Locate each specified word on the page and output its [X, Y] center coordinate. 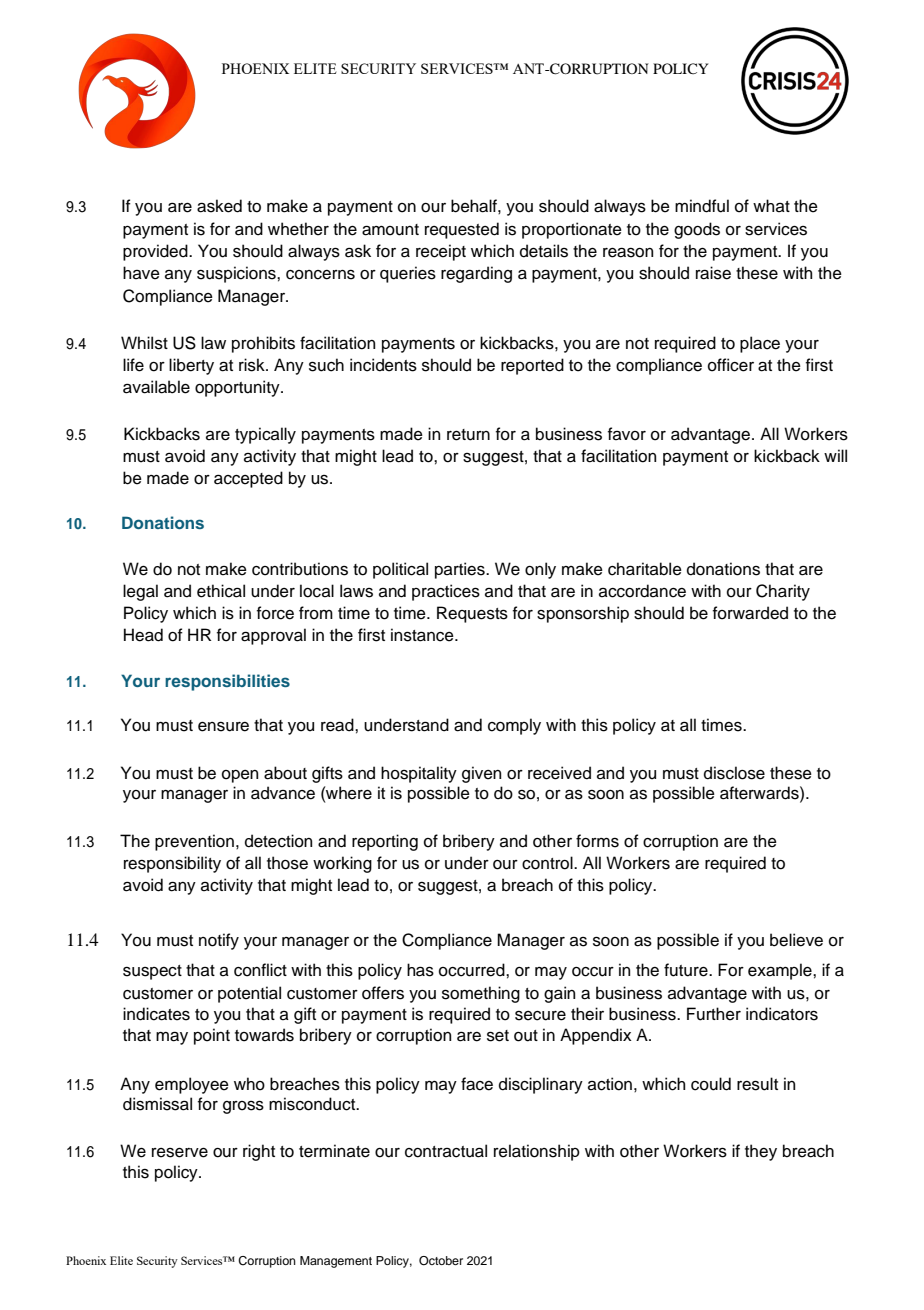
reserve [180, 1153]
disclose [734, 773]
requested [462, 230]
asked [219, 206]
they [761, 1152]
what [771, 206]
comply [514, 726]
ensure [223, 726]
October [441, 1261]
